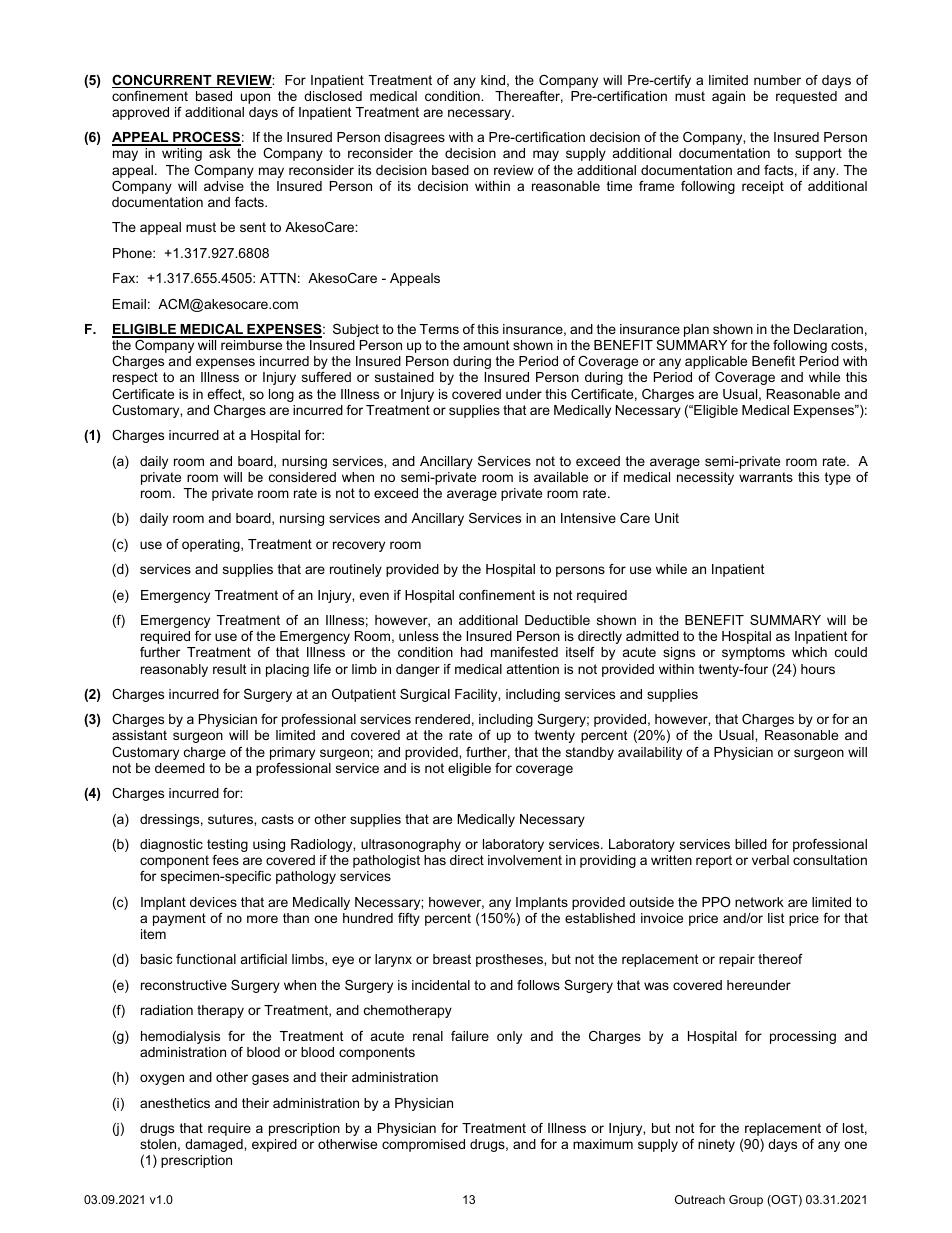  Describe the element at coordinates (753, 653) in the document. I see `symptoms` at that location.
